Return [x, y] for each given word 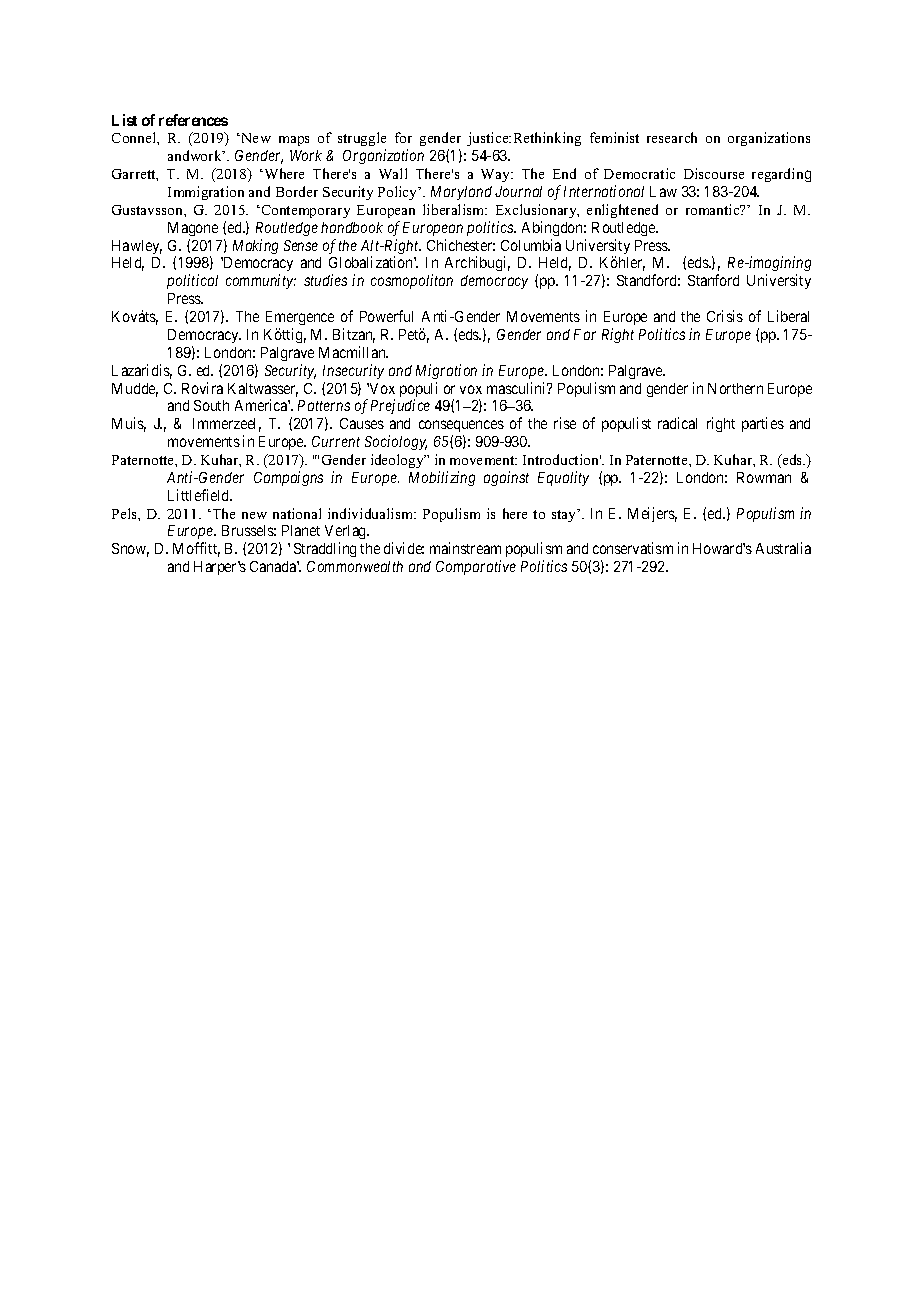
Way [497, 175]
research [672, 137]
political [192, 281]
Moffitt [196, 549]
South [211, 405]
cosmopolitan [412, 281]
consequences [461, 428]
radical [677, 423]
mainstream [465, 548]
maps [294, 141]
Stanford [713, 280]
